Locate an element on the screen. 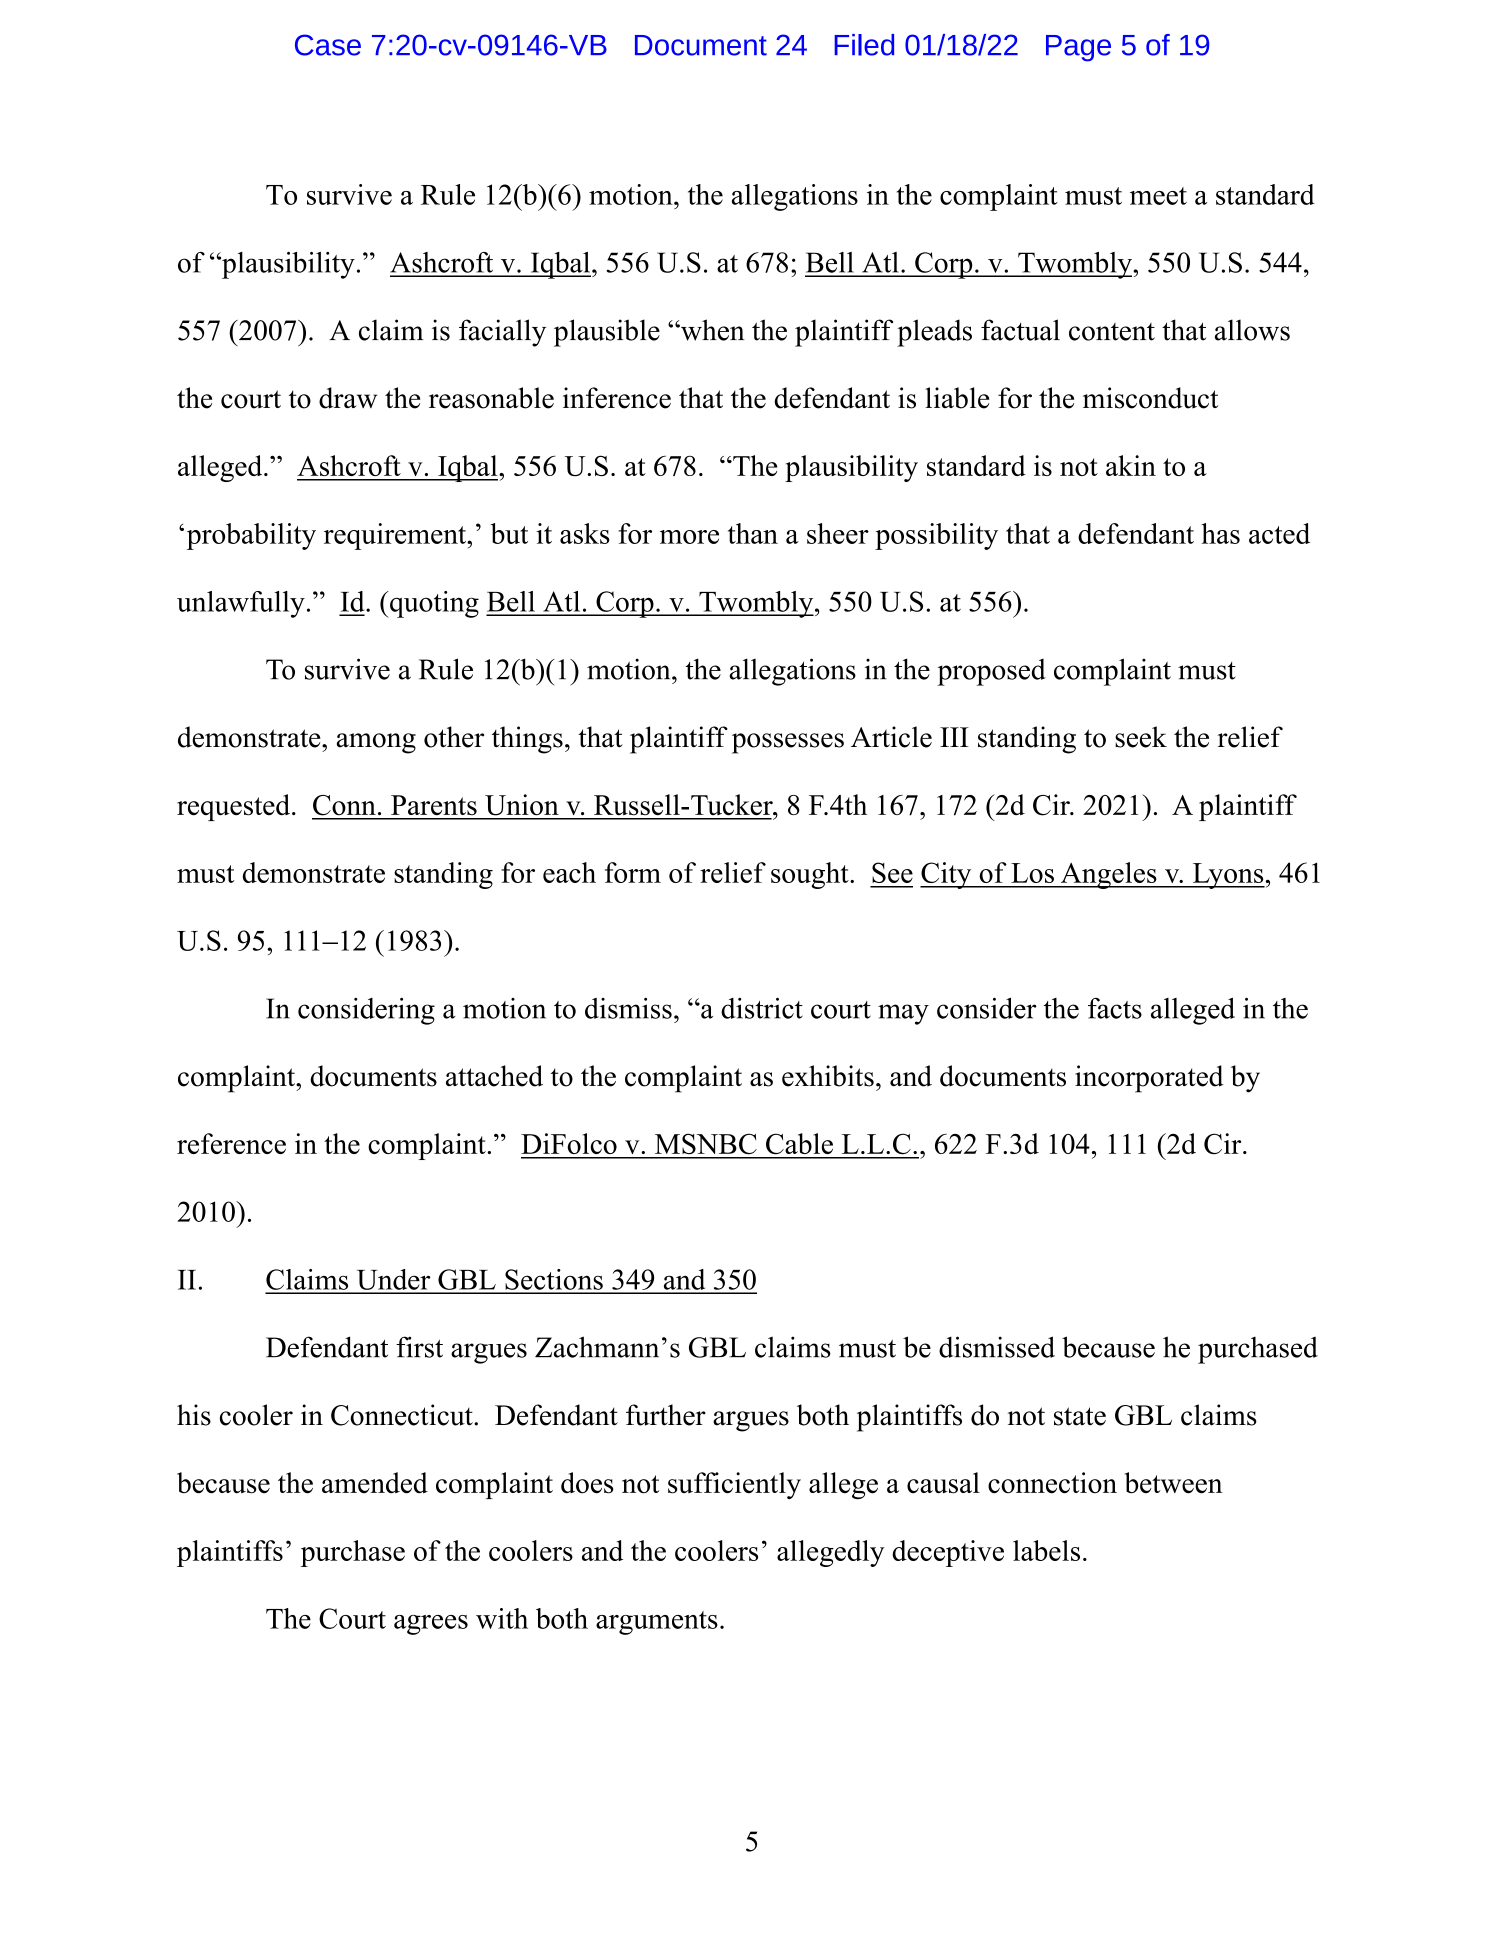 The image size is (1504, 1946). Filed is located at coordinates (864, 45).
